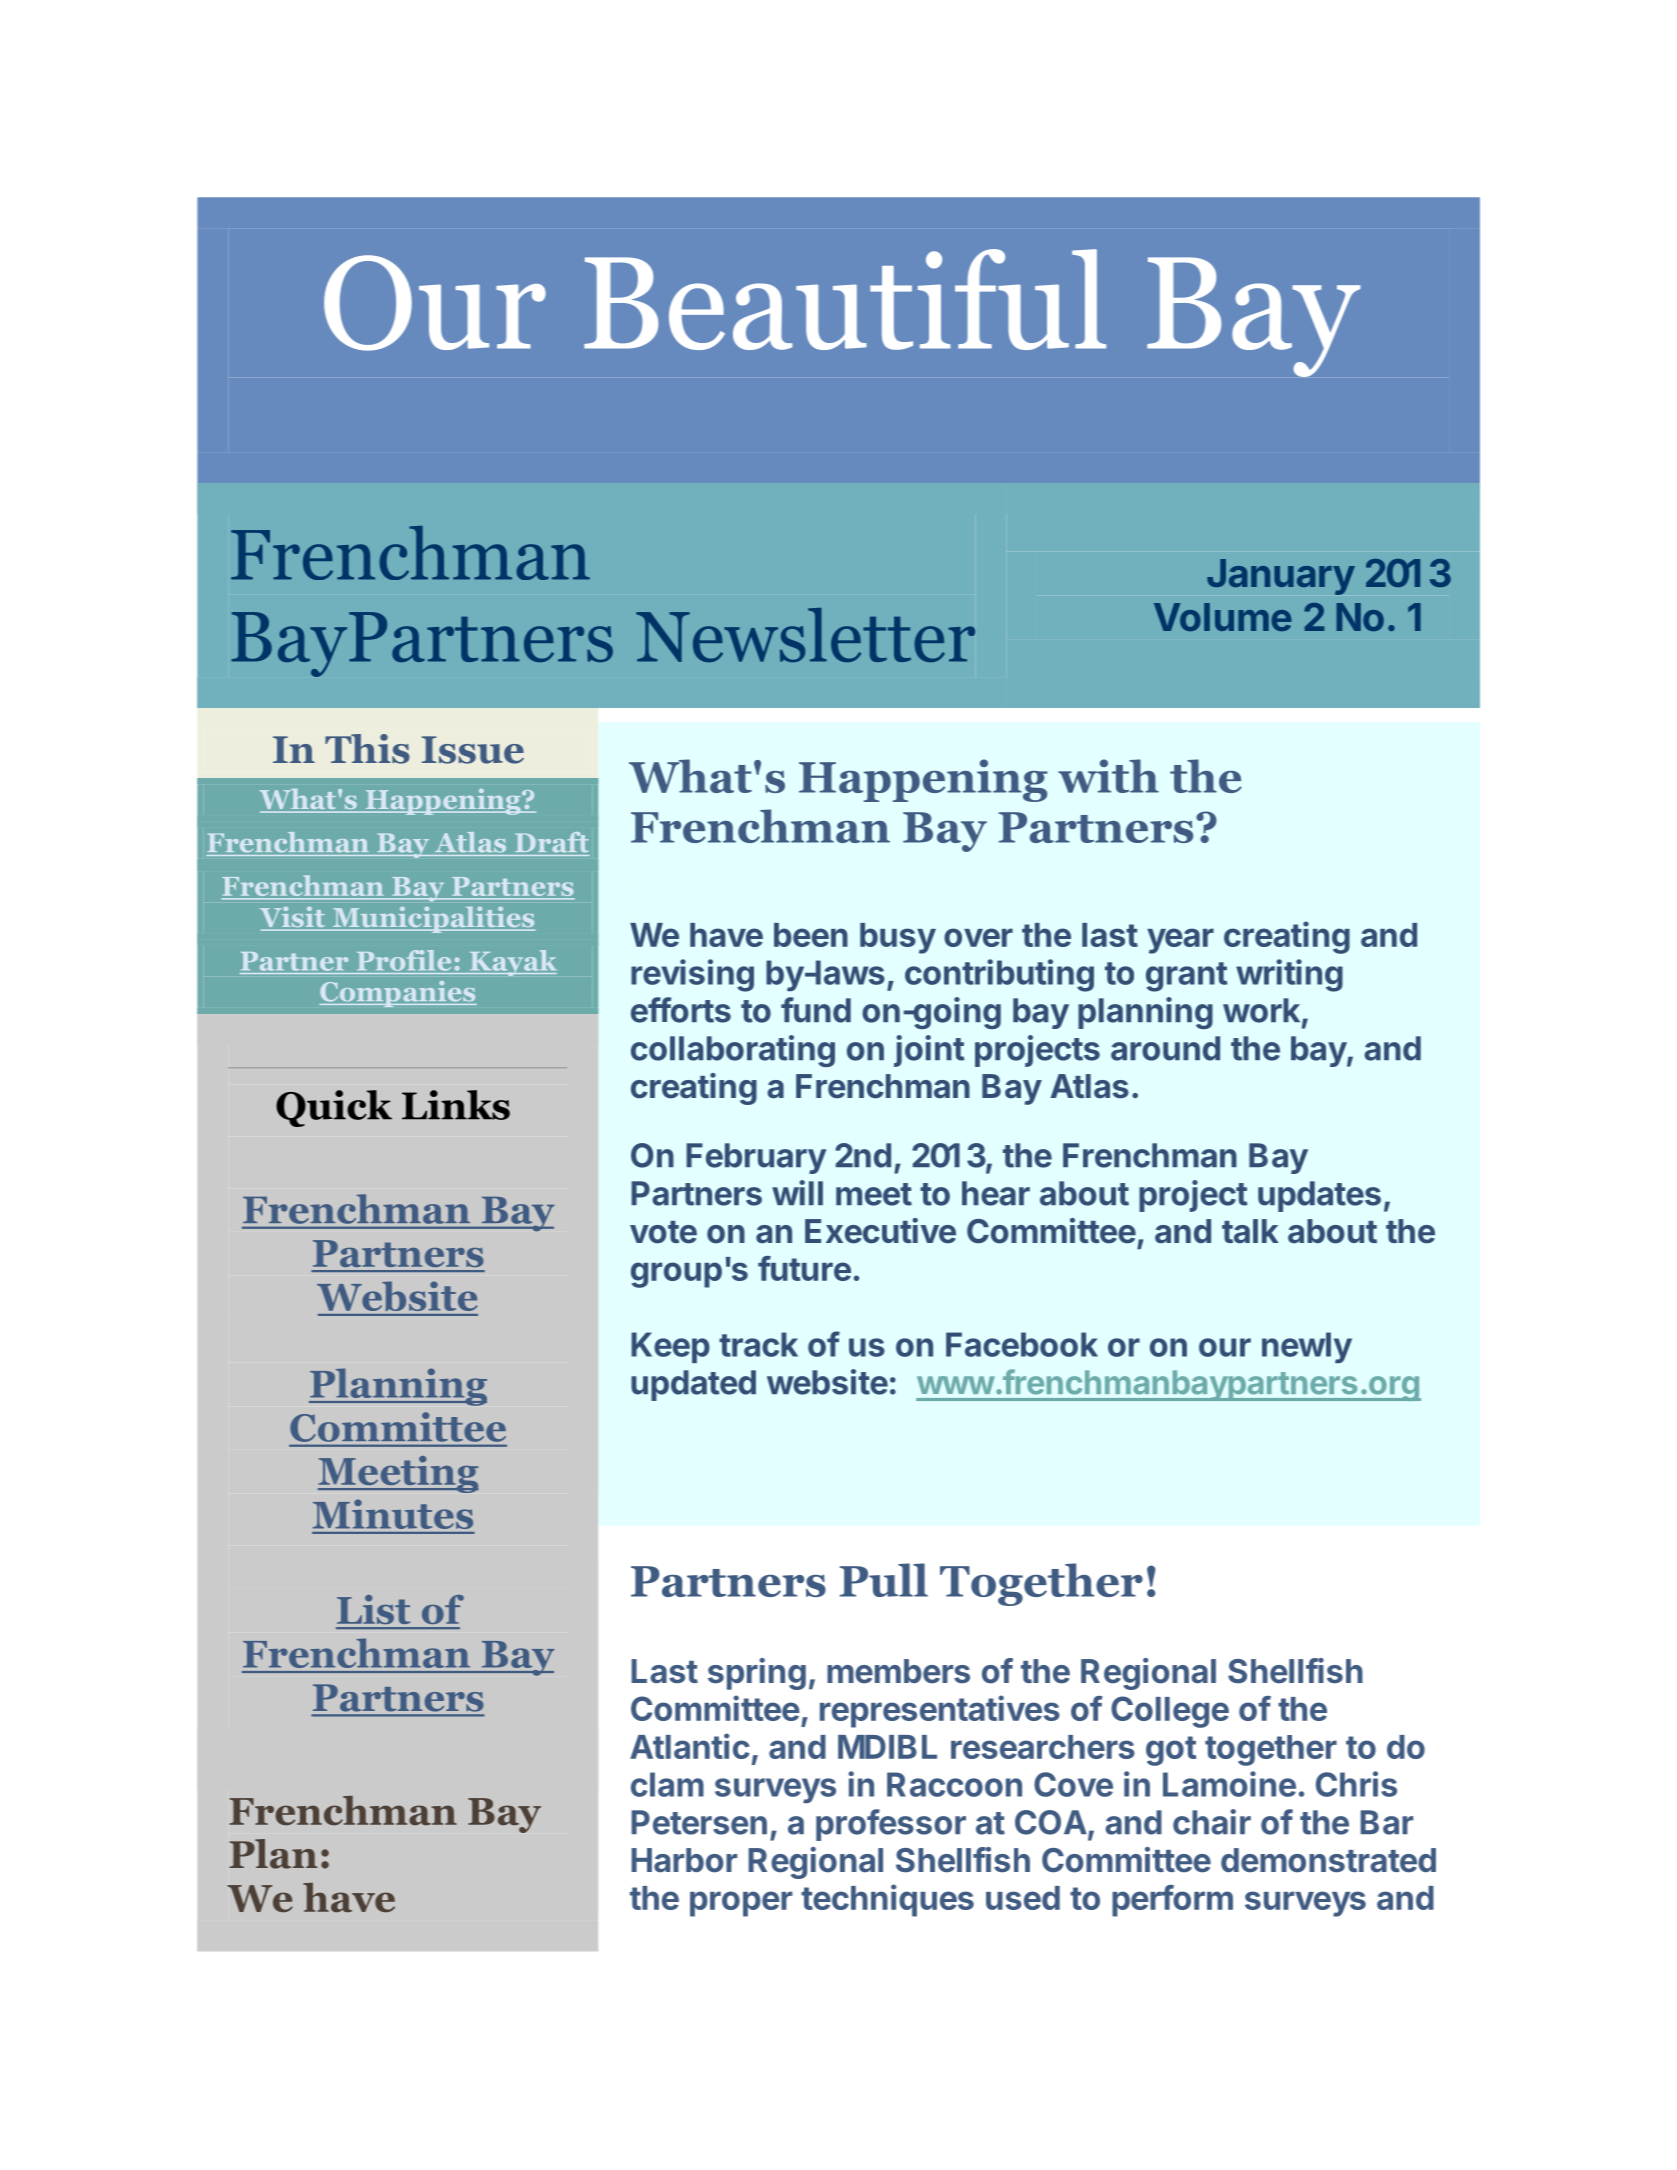 This screenshot has height=2170, width=1677. Describe the element at coordinates (473, 750) in the screenshot. I see `Issue` at that location.
